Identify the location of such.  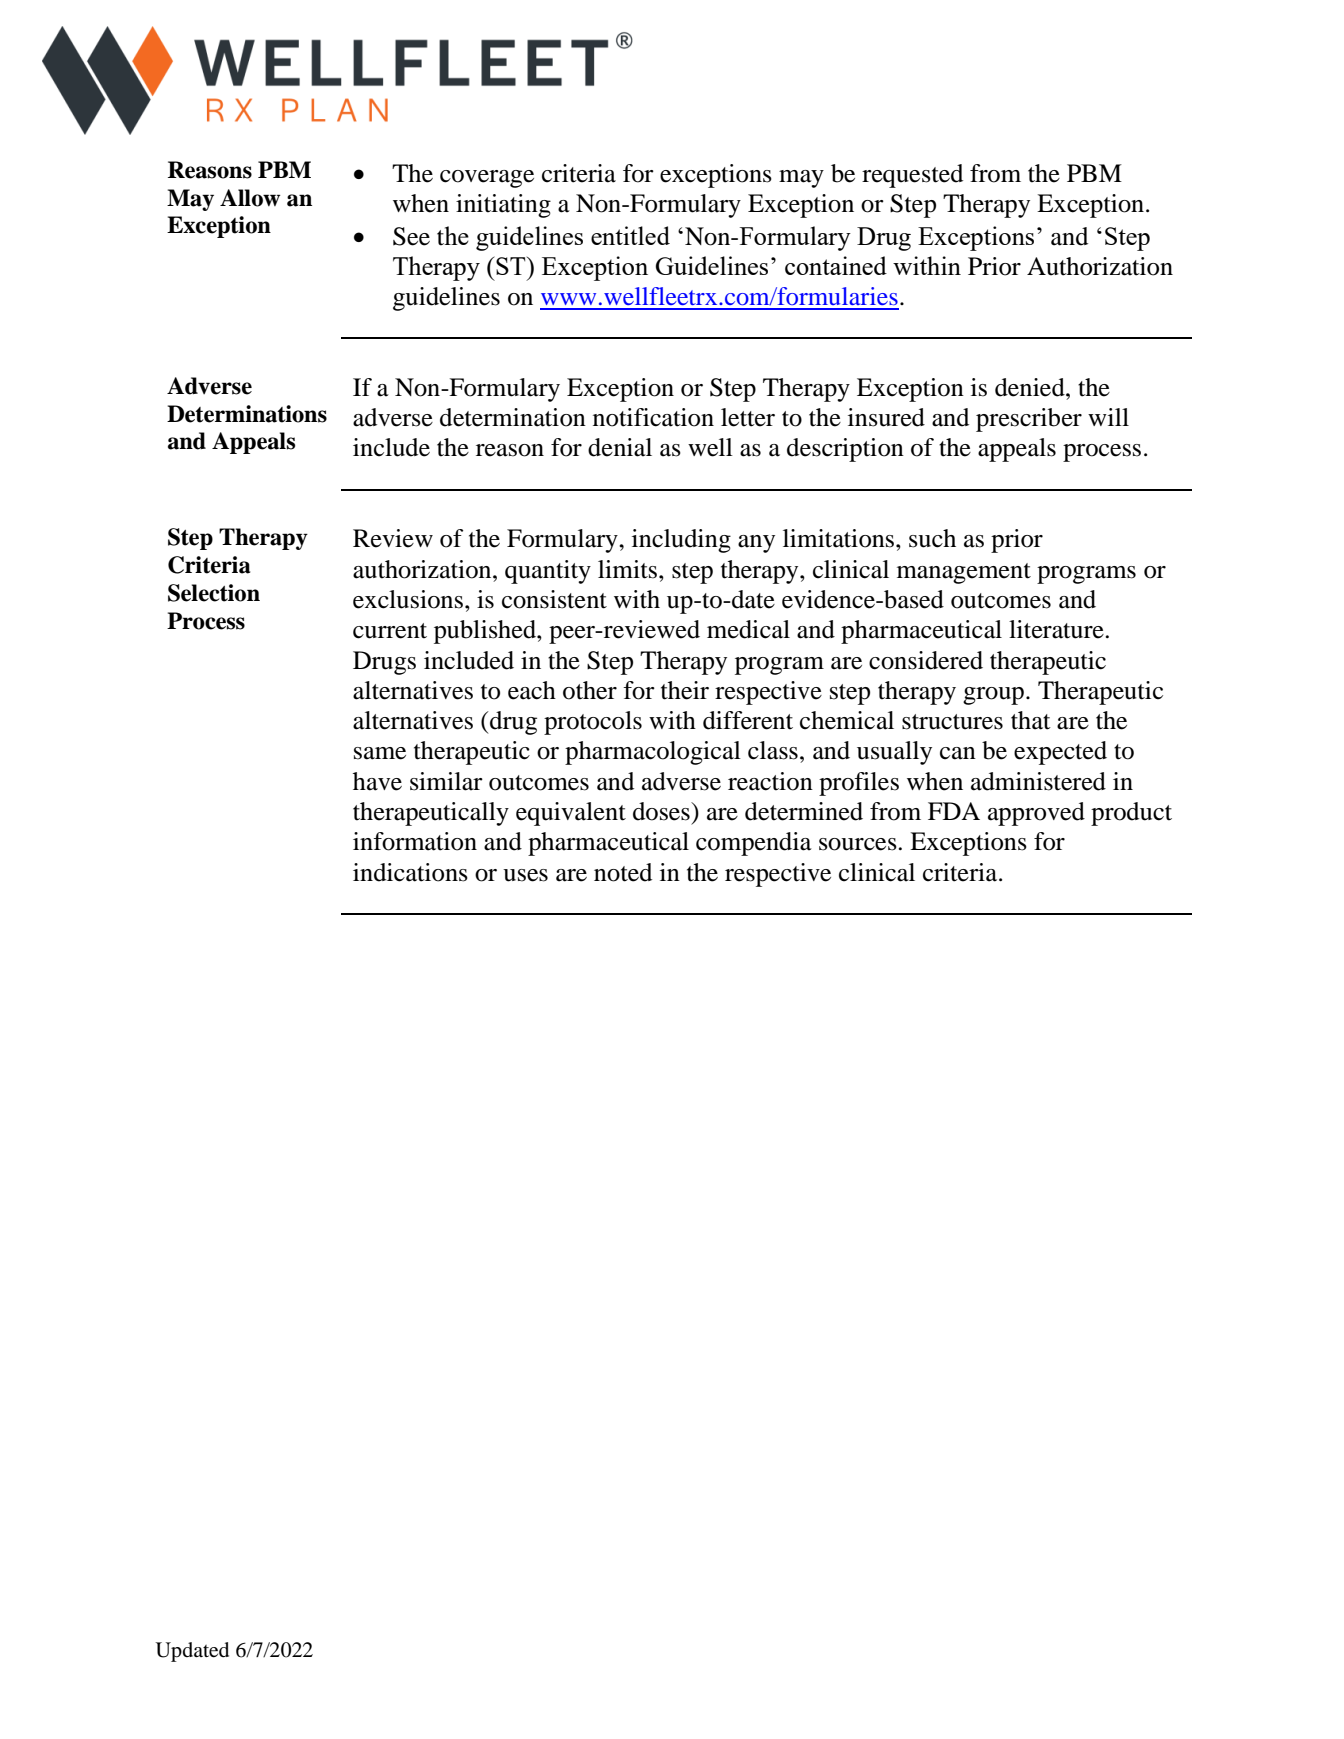
(932, 538).
